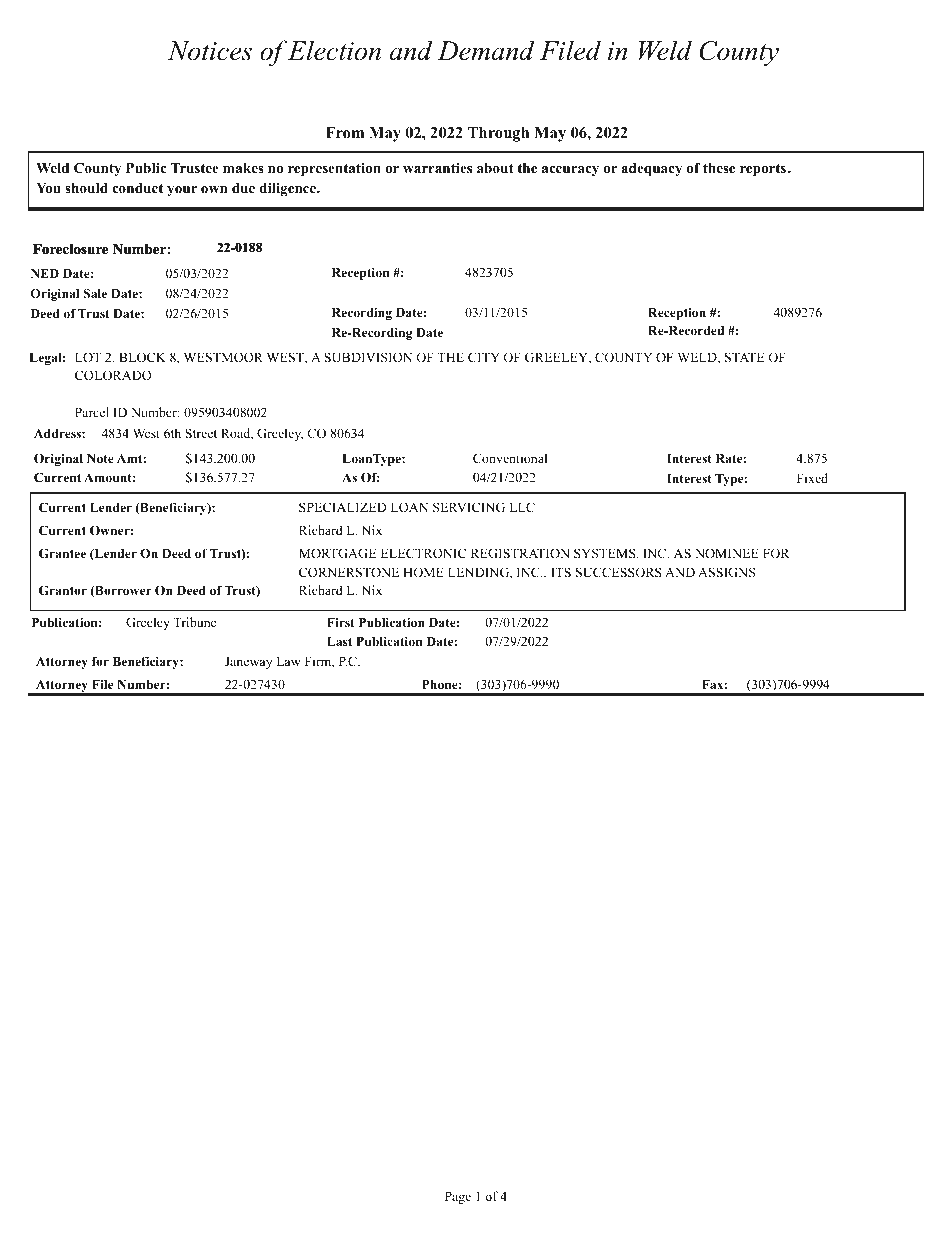  I want to click on these, so click(719, 168).
